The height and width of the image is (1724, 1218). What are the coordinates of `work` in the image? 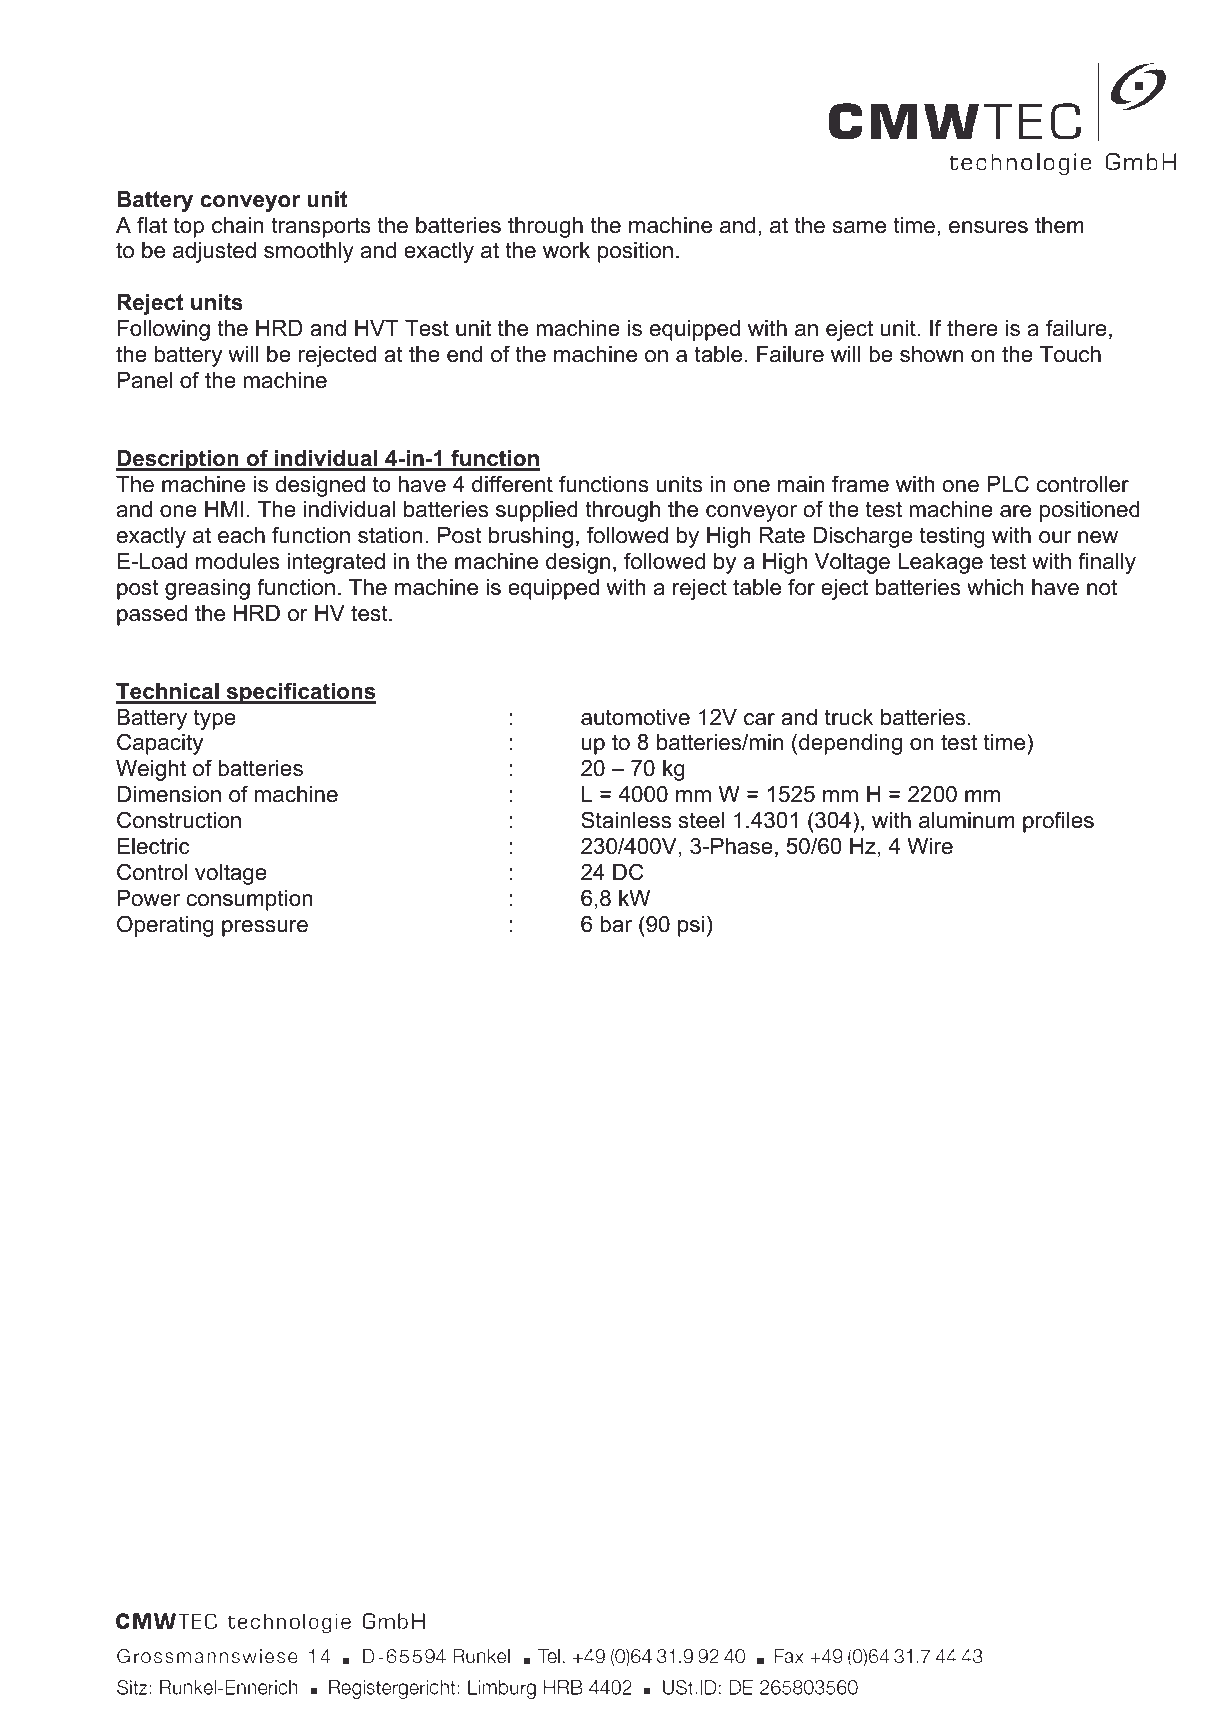 It's located at (566, 250).
